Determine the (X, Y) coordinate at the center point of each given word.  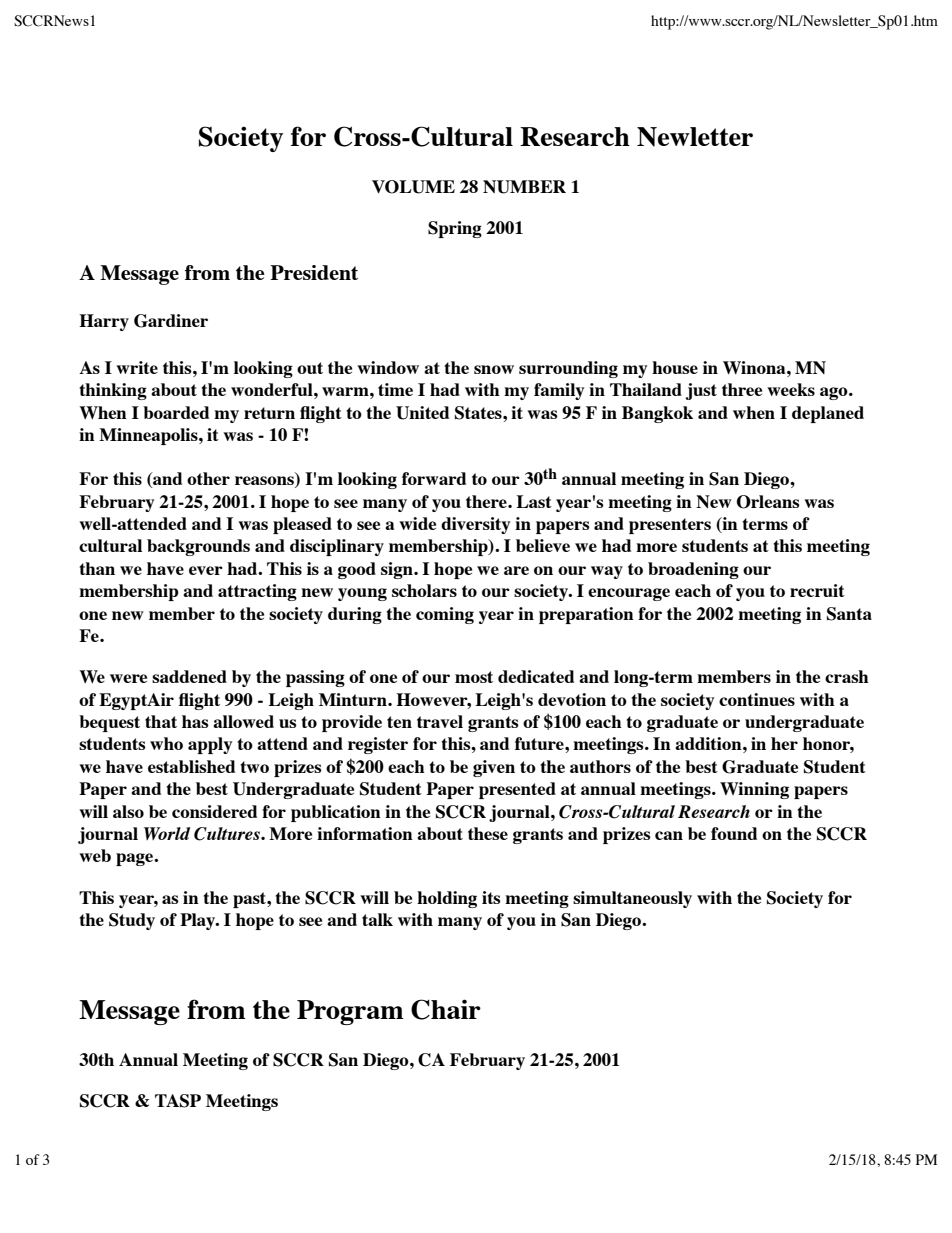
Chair (446, 1009)
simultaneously (632, 899)
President (314, 272)
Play (199, 921)
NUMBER (524, 187)
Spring (455, 229)
